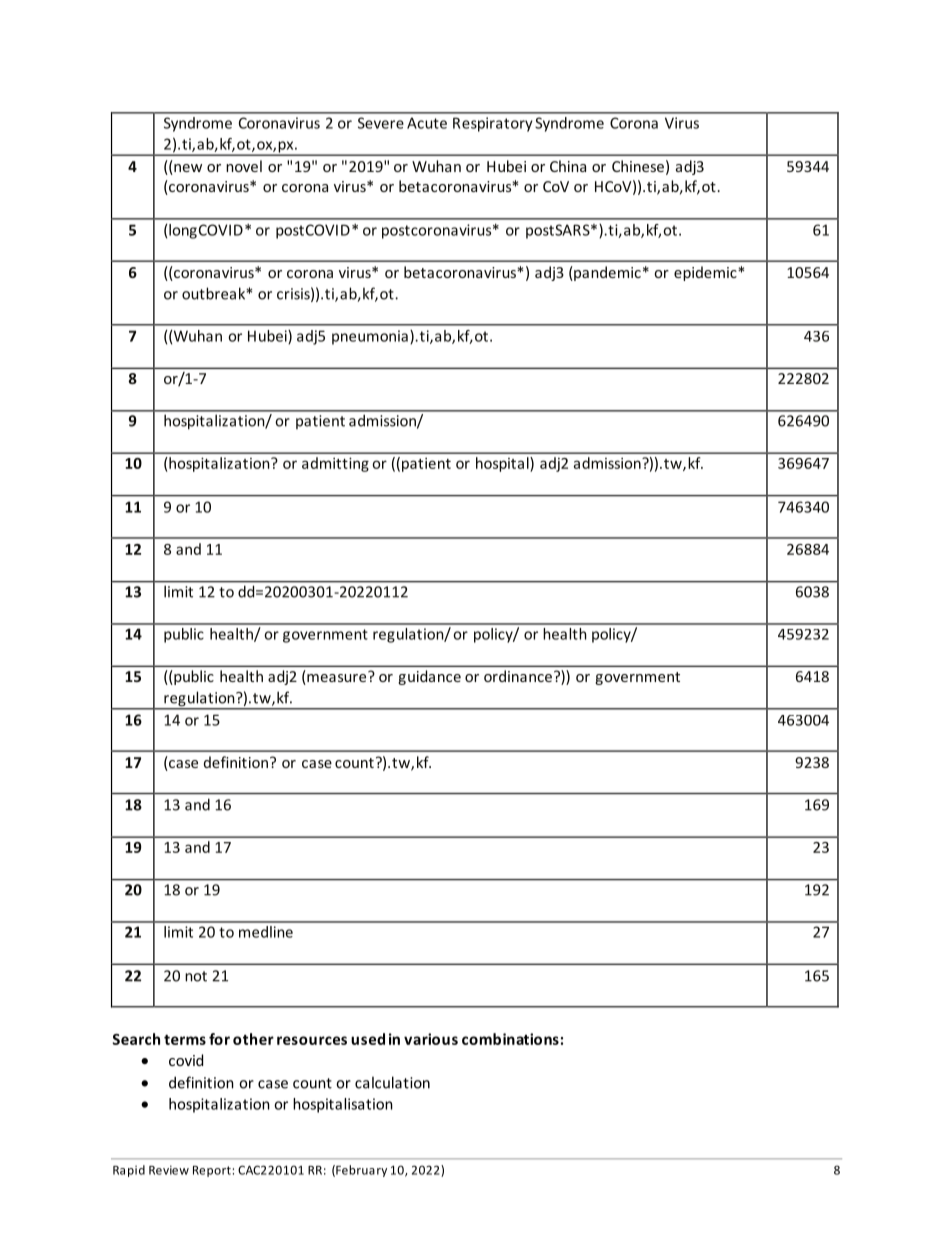 This screenshot has width=952, height=1233. Describe the element at coordinates (368, 1039) in the screenshot. I see `used` at that location.
